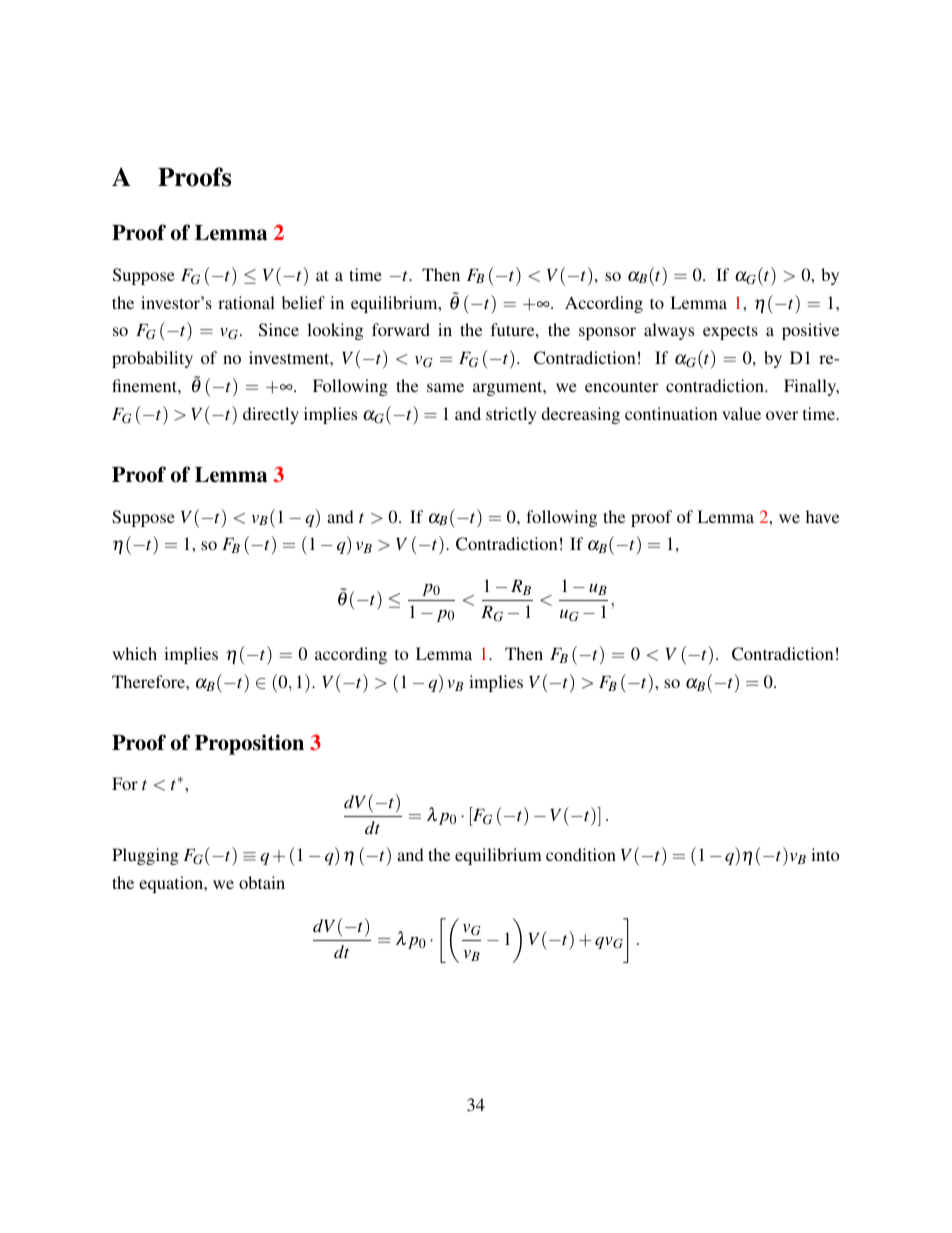 This image has height=1233, width=952. I want to click on forward, so click(401, 329).
